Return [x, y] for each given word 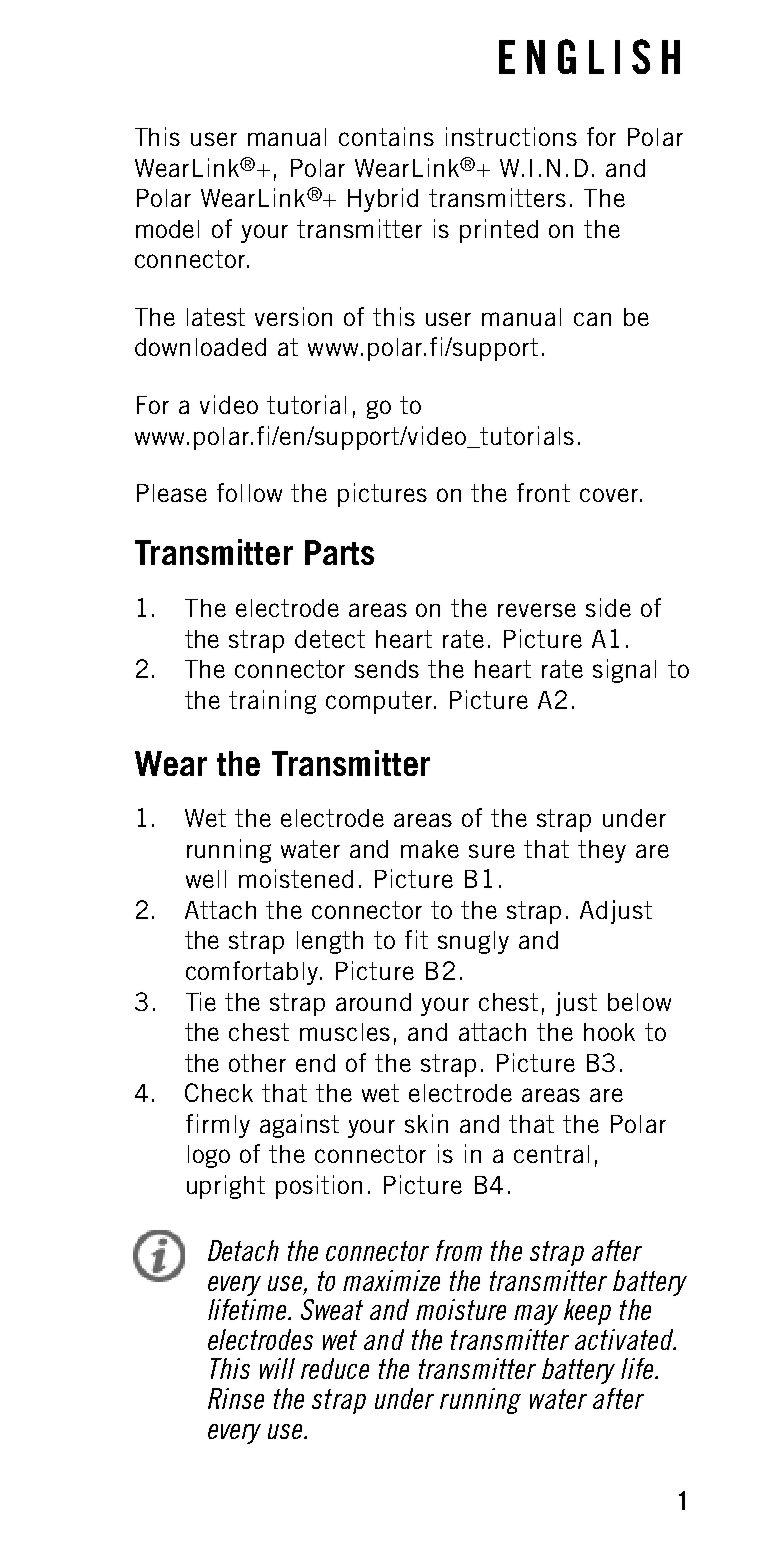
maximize [391, 1280]
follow [249, 492]
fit [416, 939]
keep [587, 1312]
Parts [339, 552]
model [167, 229]
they [602, 851]
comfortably [253, 973]
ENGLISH [589, 56]
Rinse [236, 1398]
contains [386, 136]
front [543, 492]
